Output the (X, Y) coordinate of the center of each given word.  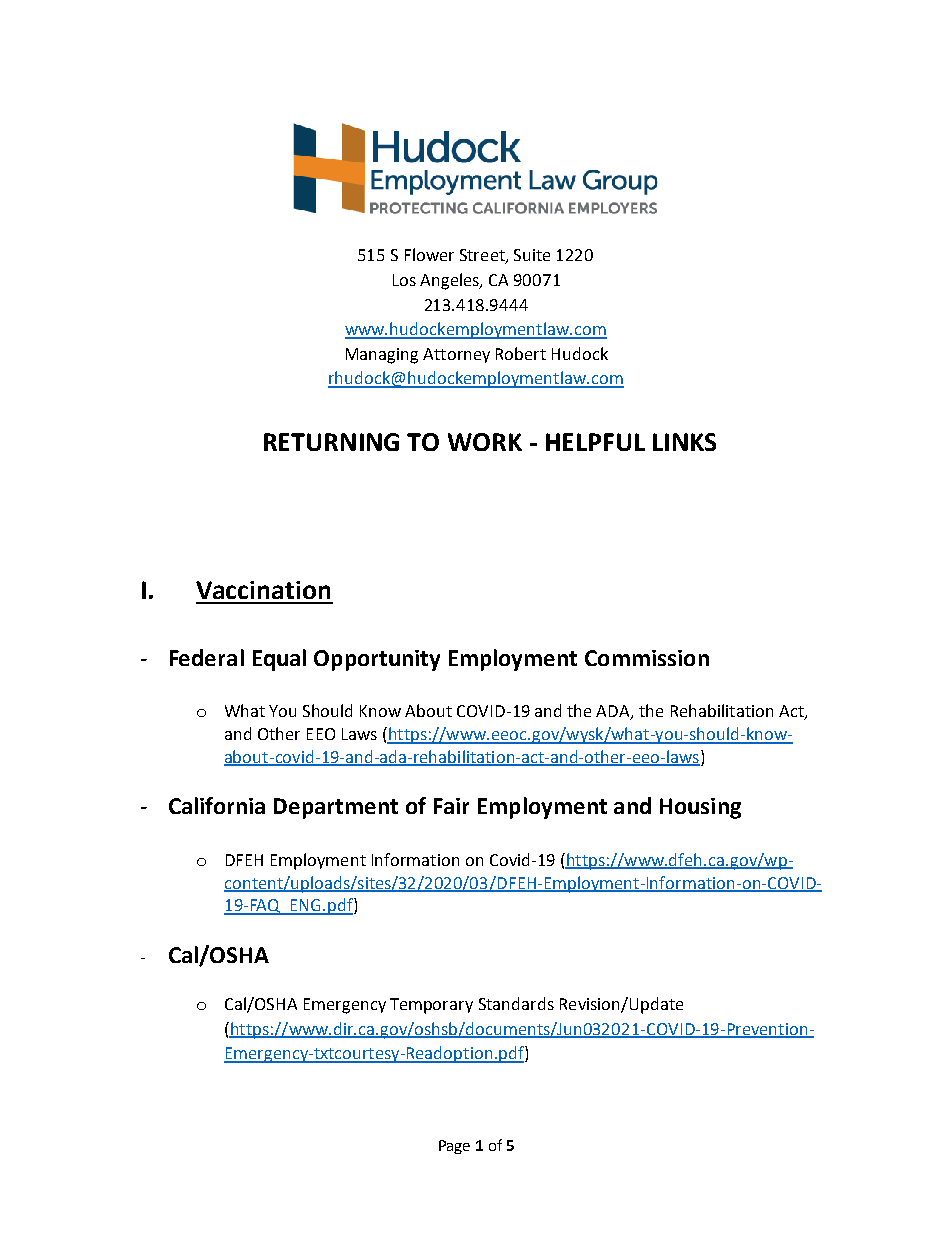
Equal (279, 660)
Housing (700, 808)
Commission (647, 658)
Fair (451, 806)
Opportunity (377, 660)
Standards (516, 1003)
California (217, 805)
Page (454, 1147)
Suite (532, 255)
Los (404, 280)
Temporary (431, 1006)
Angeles (451, 281)
